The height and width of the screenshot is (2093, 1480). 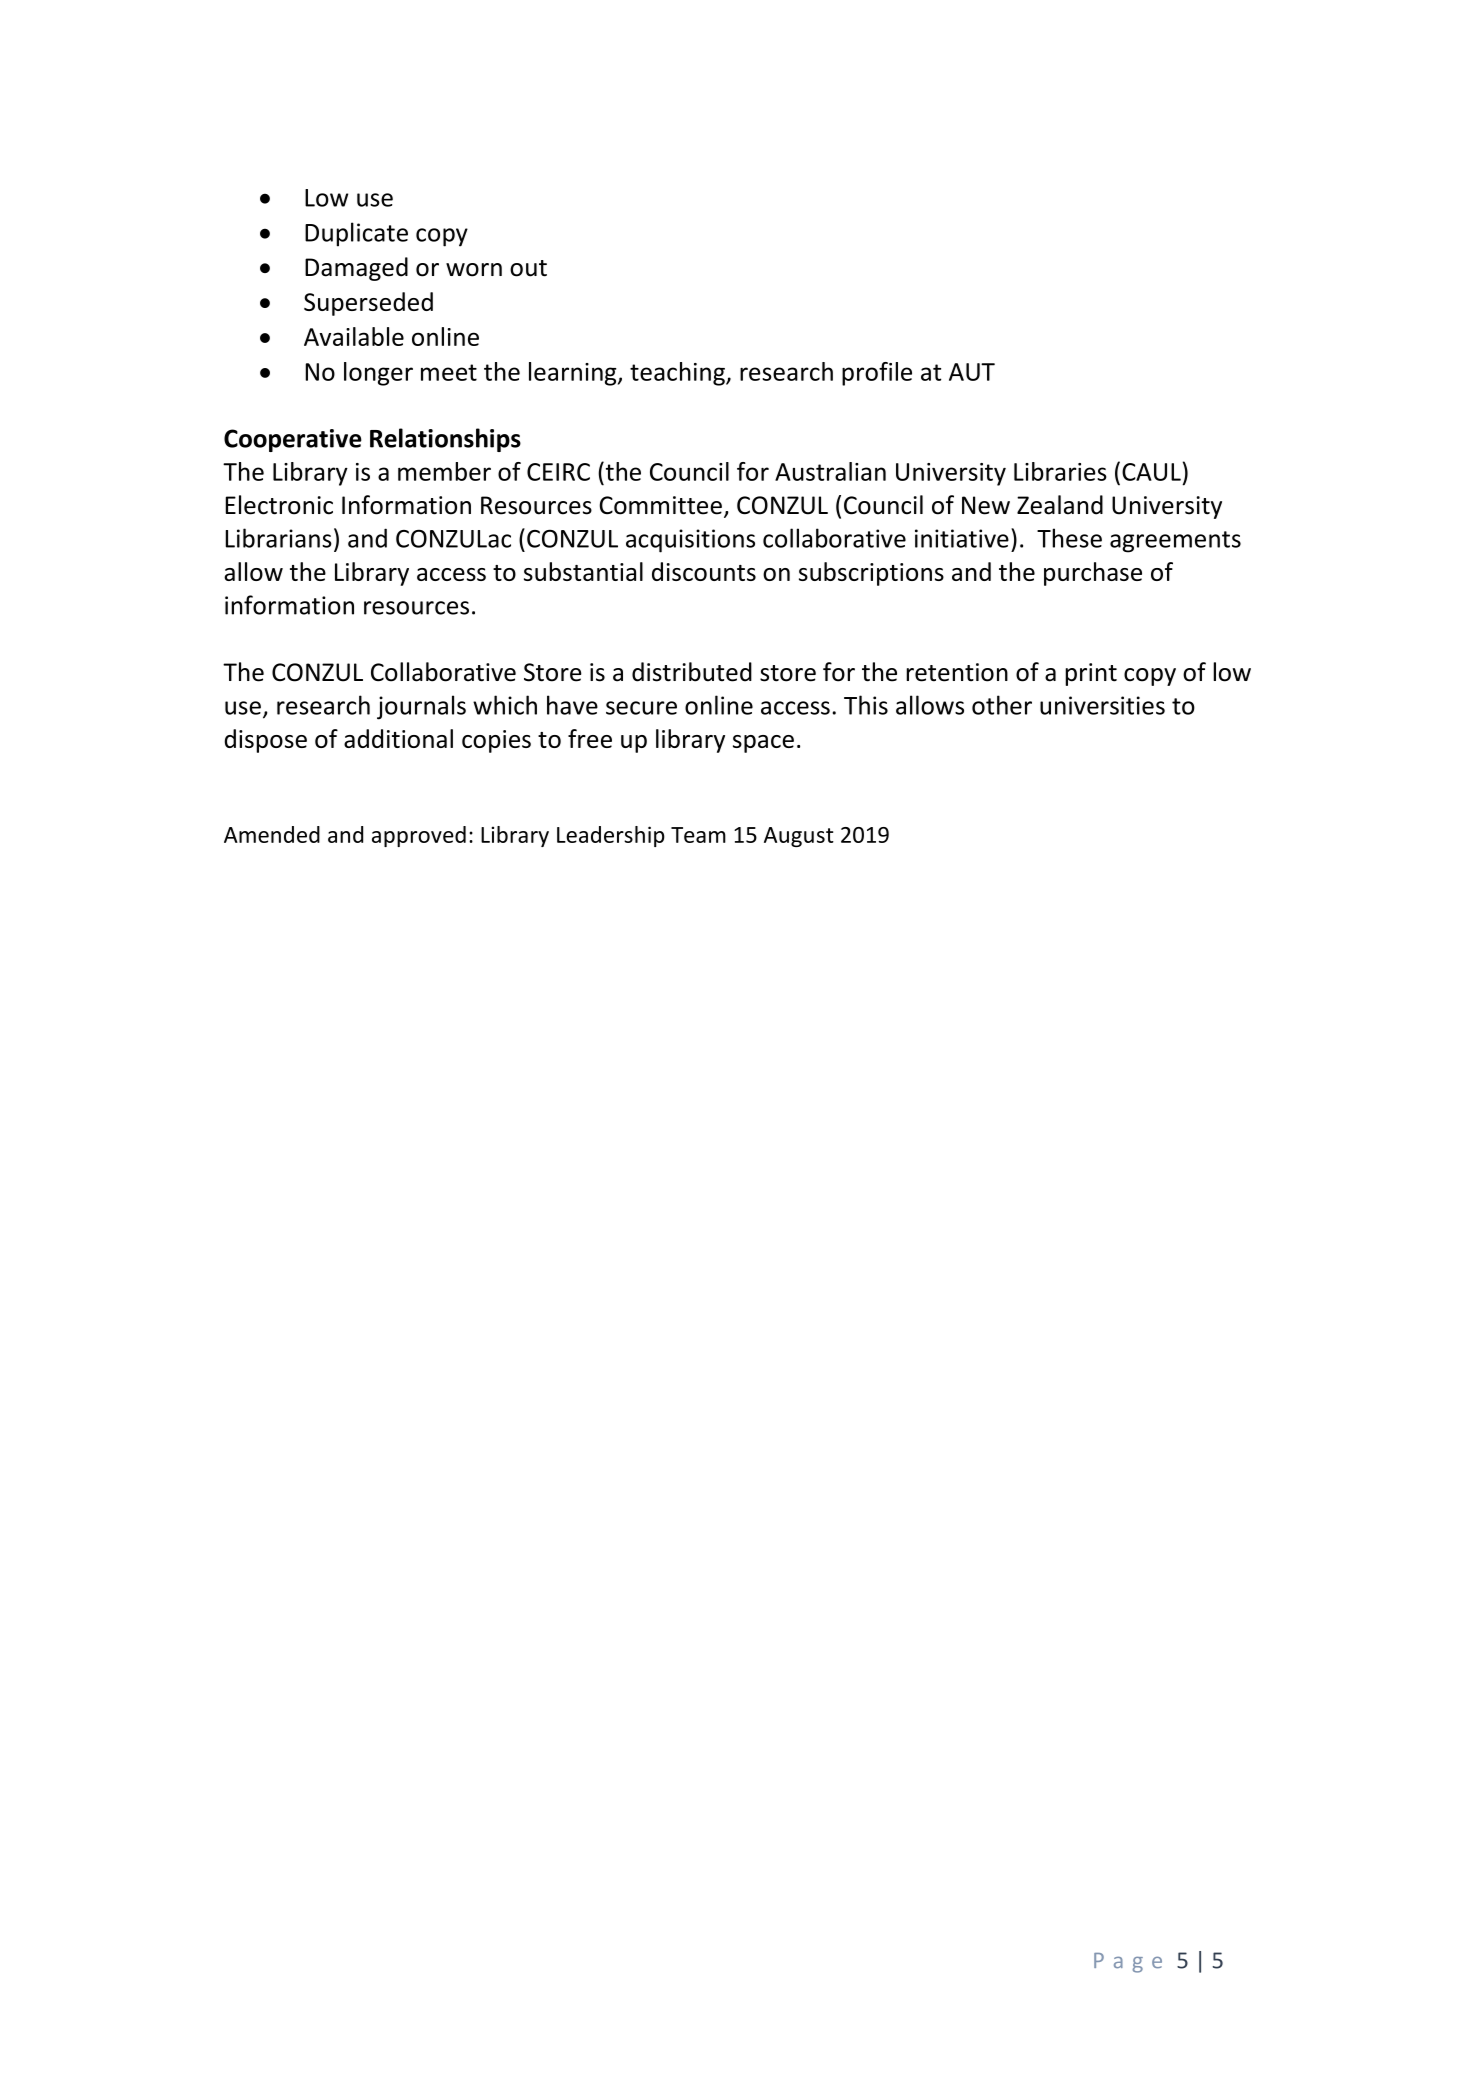 I want to click on out, so click(x=528, y=268).
